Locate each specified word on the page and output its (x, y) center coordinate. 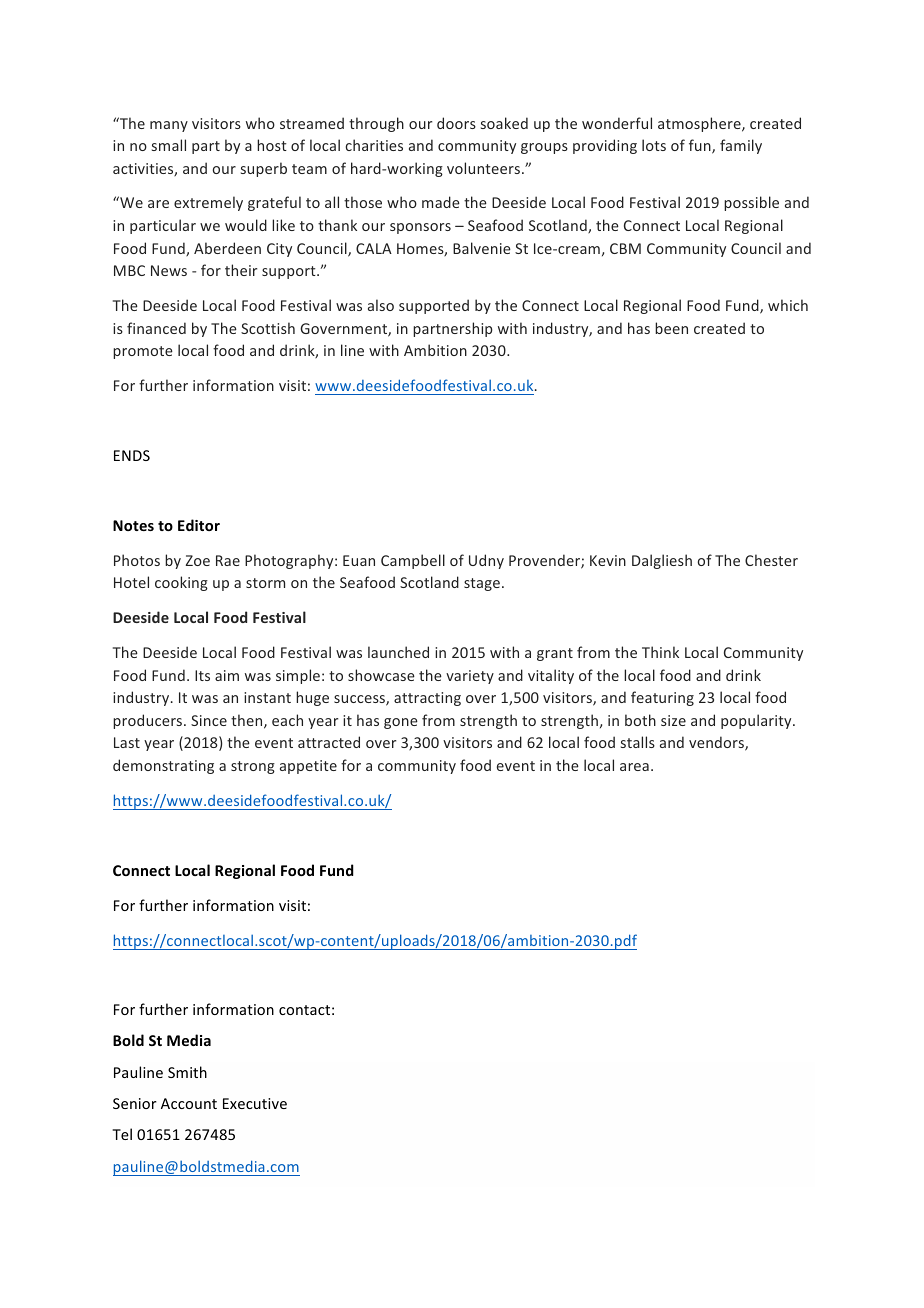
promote (143, 352)
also (381, 305)
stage (482, 584)
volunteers (485, 168)
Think (660, 652)
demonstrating (163, 766)
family (741, 146)
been (671, 328)
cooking (181, 583)
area (634, 767)
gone (401, 723)
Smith (187, 1072)
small (169, 145)
